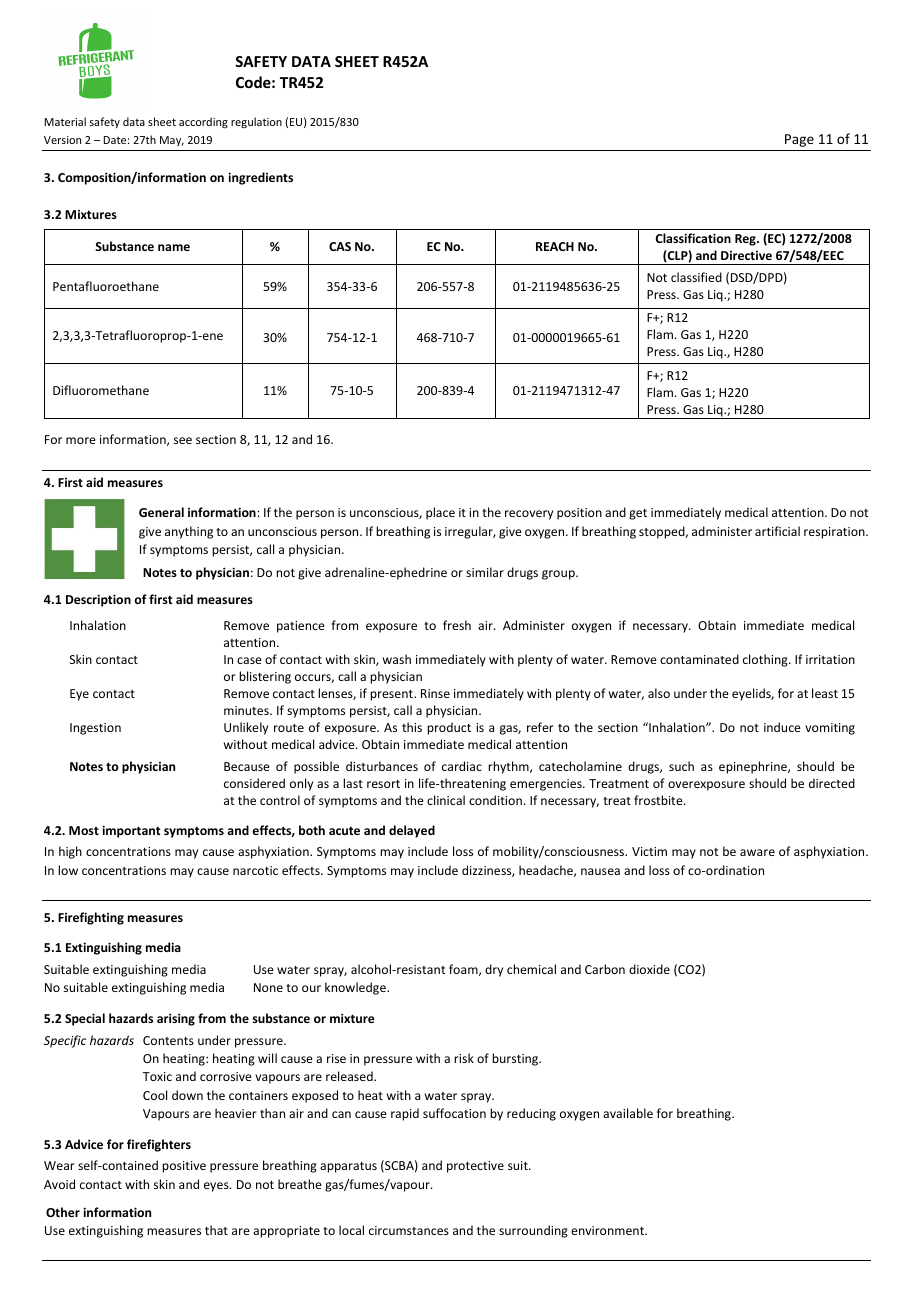  Describe the element at coordinates (475, 1167) in the document. I see `protective` at that location.
